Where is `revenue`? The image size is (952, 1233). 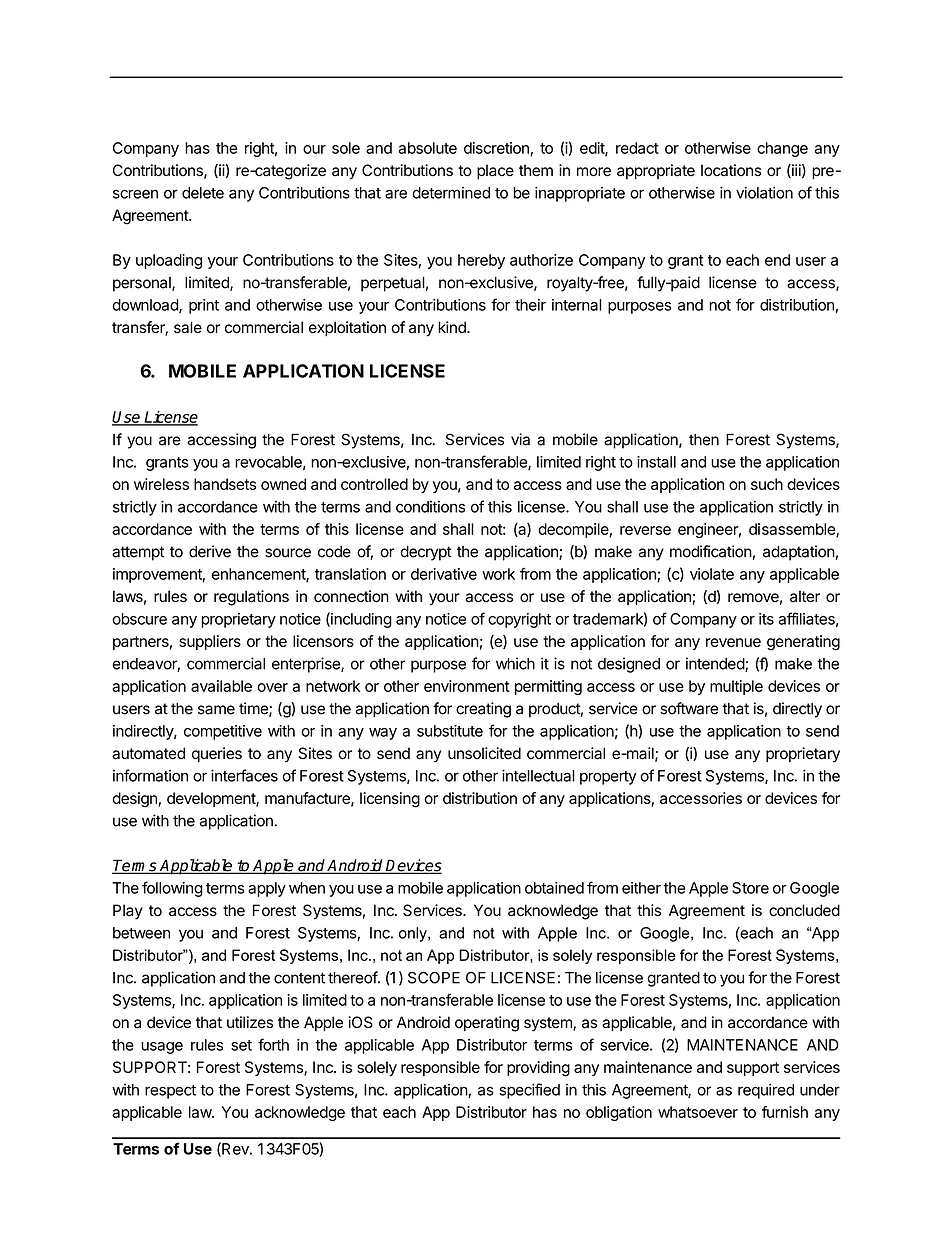
revenue is located at coordinates (733, 642).
